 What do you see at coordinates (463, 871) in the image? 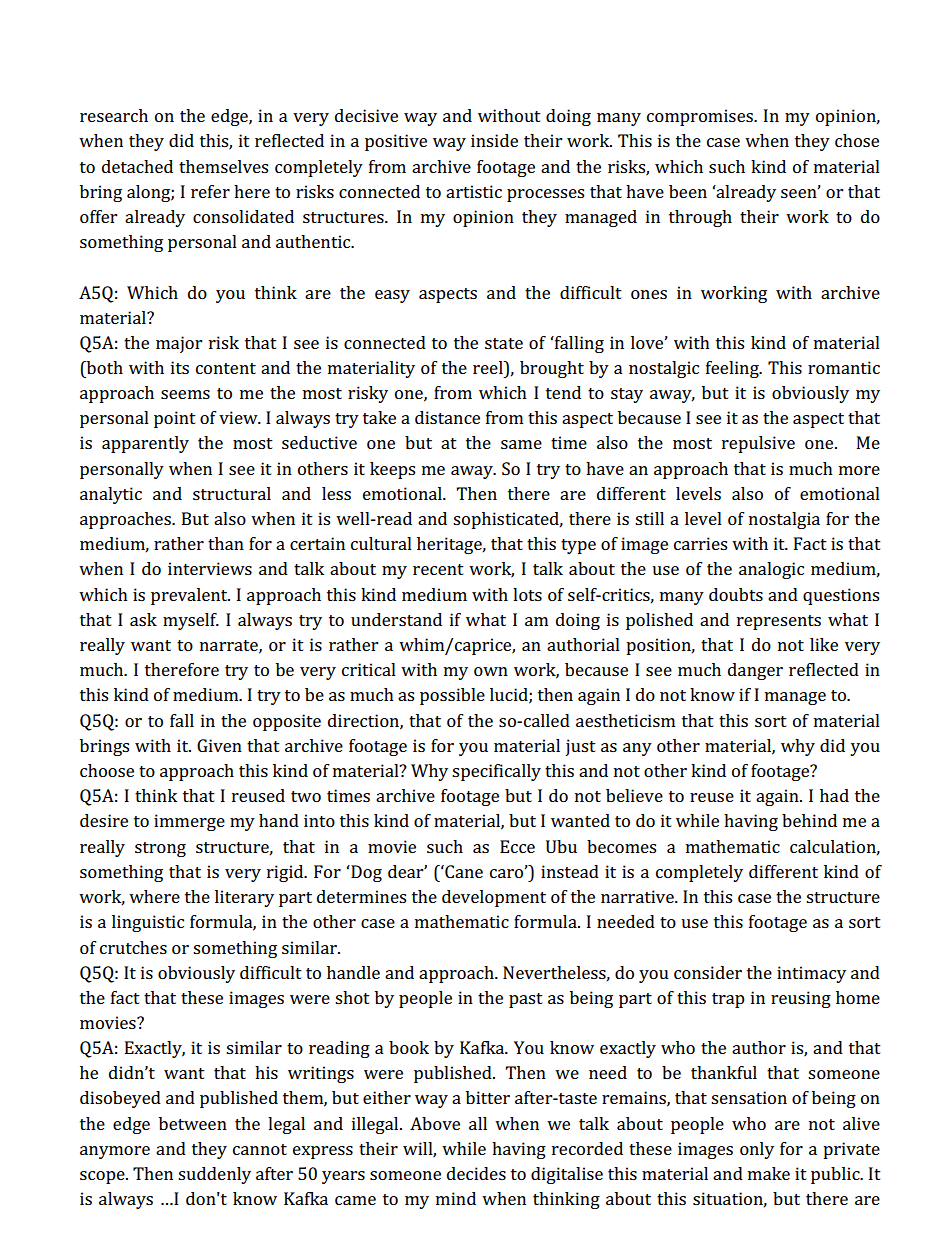
I see `Cane` at bounding box center [463, 871].
